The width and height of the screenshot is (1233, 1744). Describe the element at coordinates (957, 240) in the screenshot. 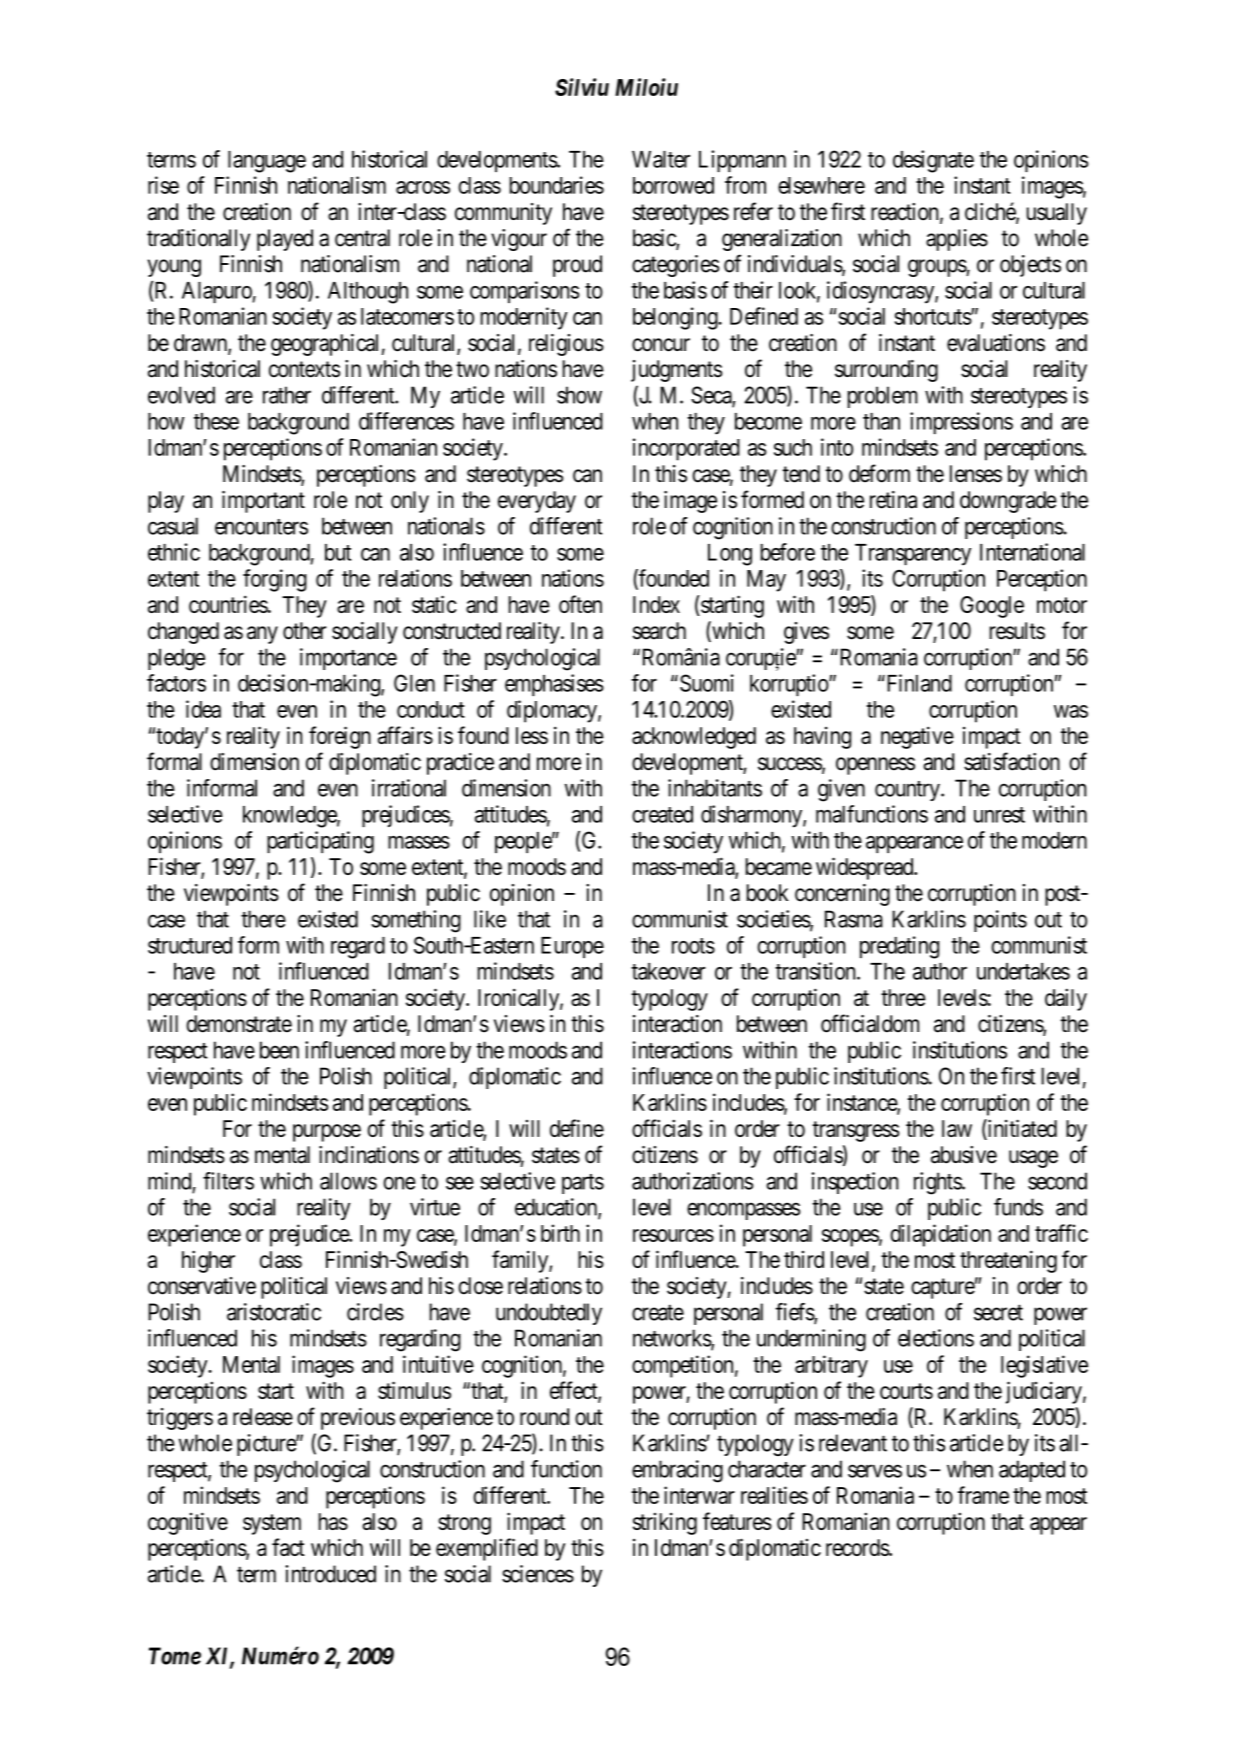

I see `applies` at that location.
